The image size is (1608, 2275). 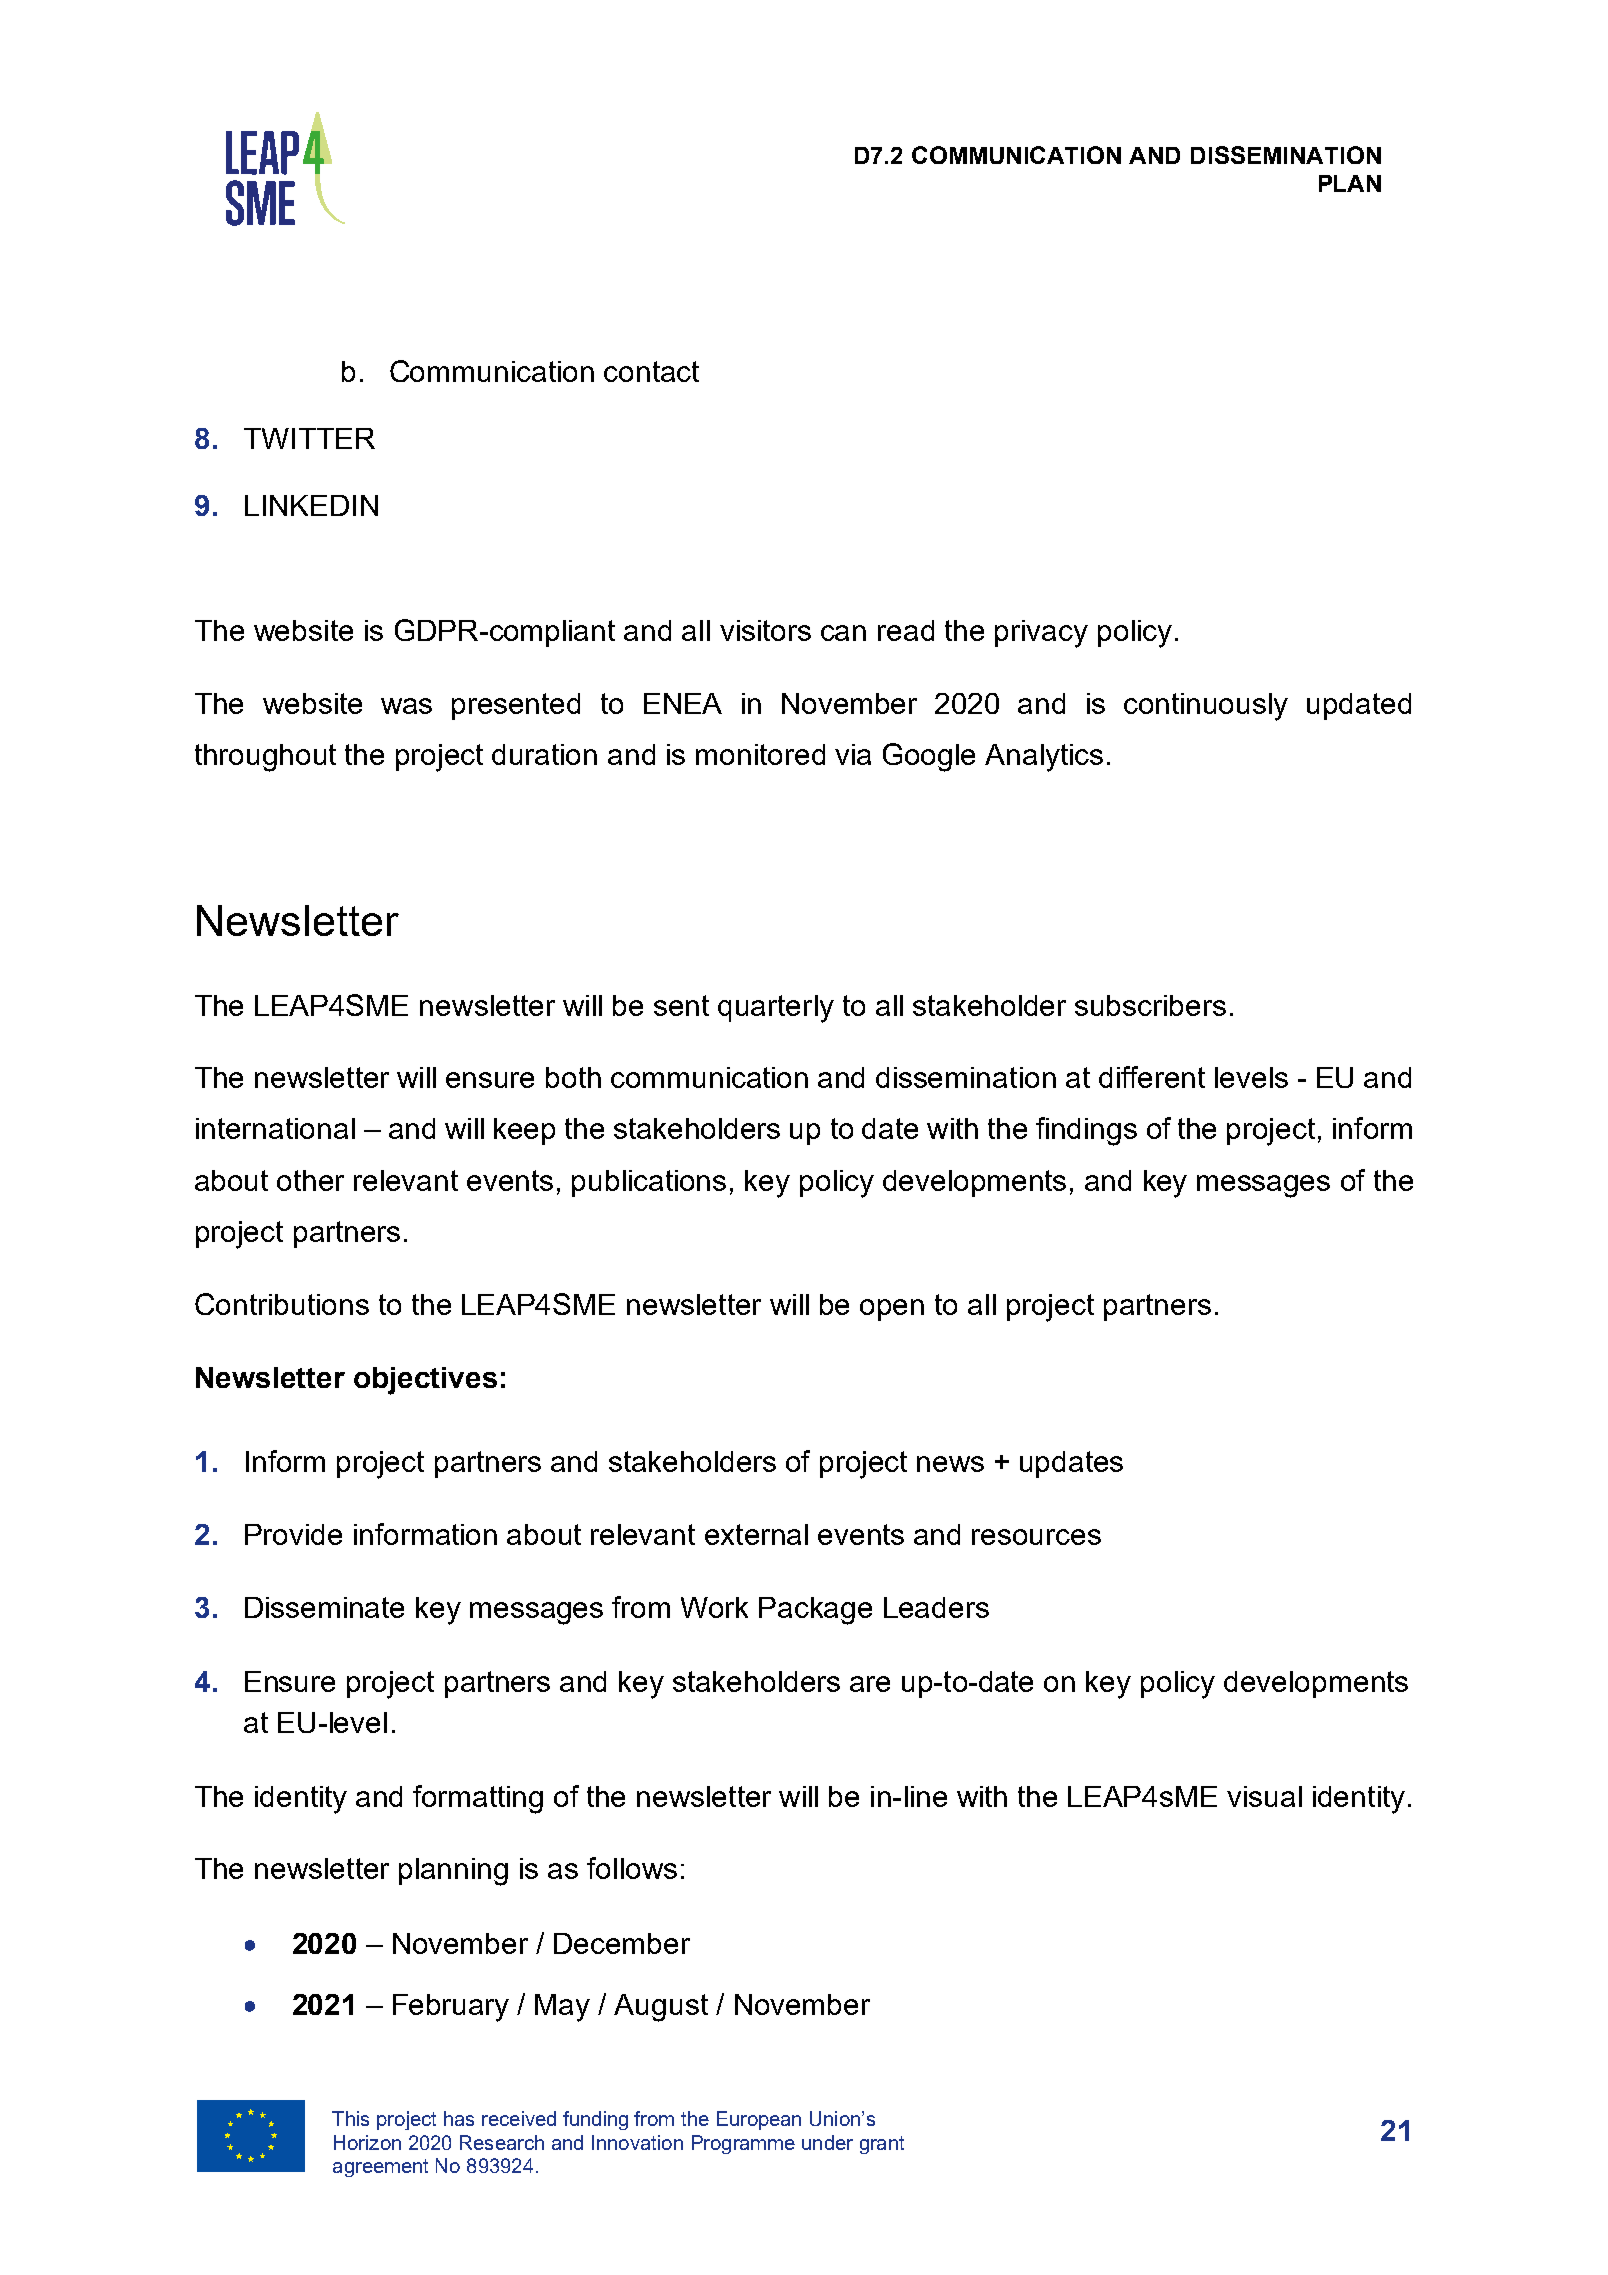 What do you see at coordinates (651, 371) in the image?
I see `contact` at bounding box center [651, 371].
